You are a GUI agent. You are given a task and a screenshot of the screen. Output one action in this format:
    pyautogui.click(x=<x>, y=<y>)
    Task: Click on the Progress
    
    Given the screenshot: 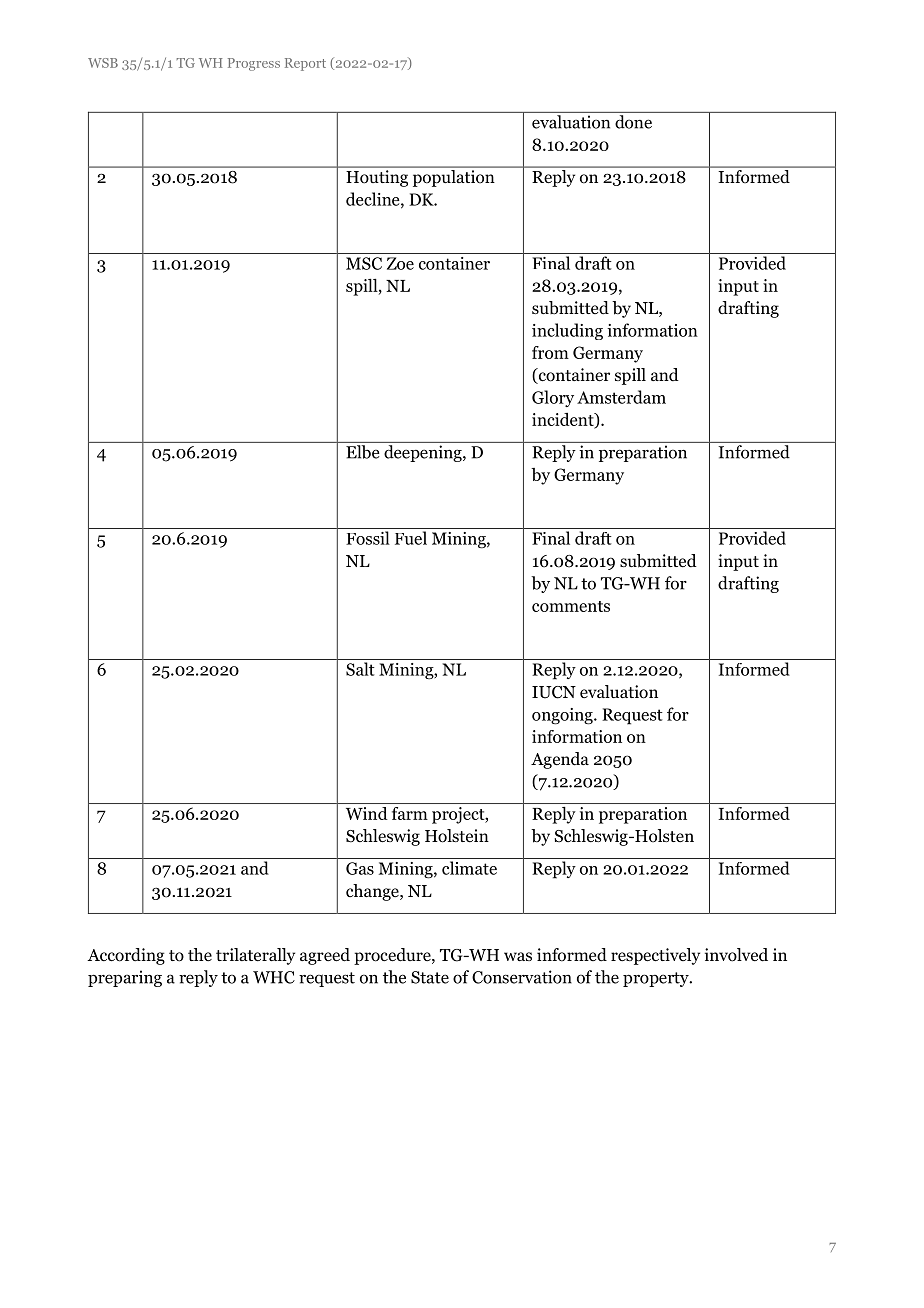 What is the action you would take?
    pyautogui.click(x=254, y=64)
